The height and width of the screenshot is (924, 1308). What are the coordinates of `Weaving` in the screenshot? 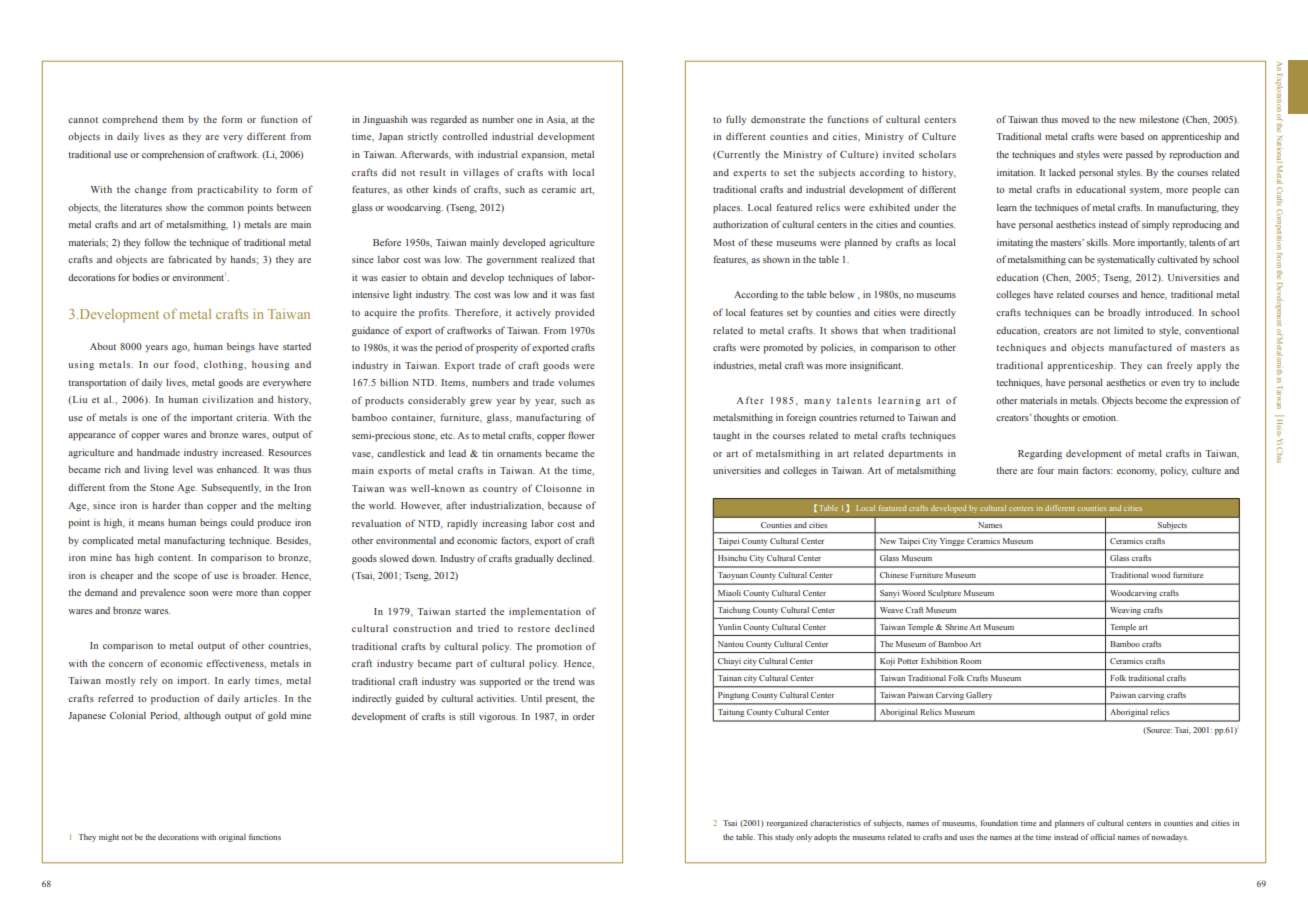 It's located at (1125, 611).
